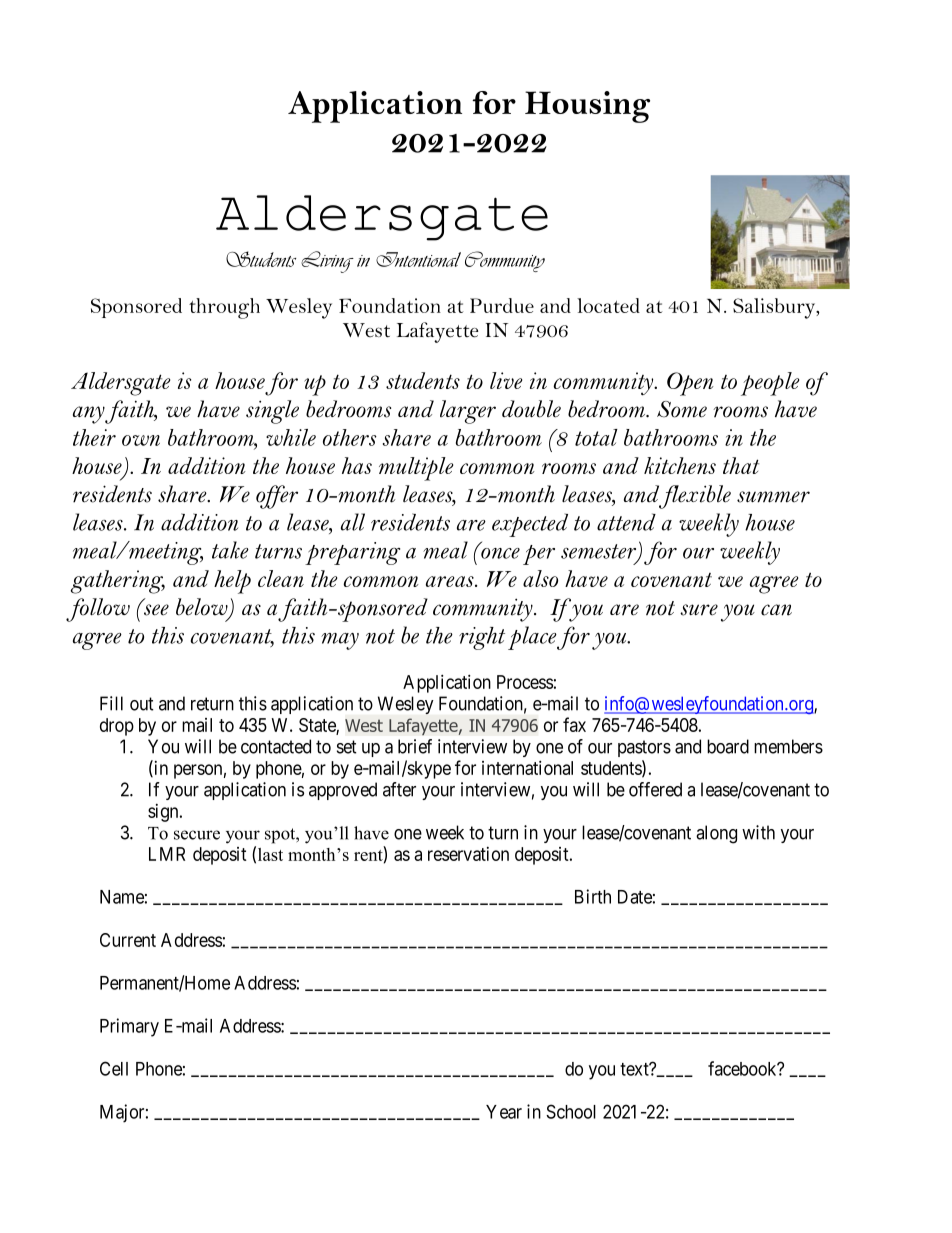 The width and height of the screenshot is (952, 1233). I want to click on sure, so click(699, 610).
